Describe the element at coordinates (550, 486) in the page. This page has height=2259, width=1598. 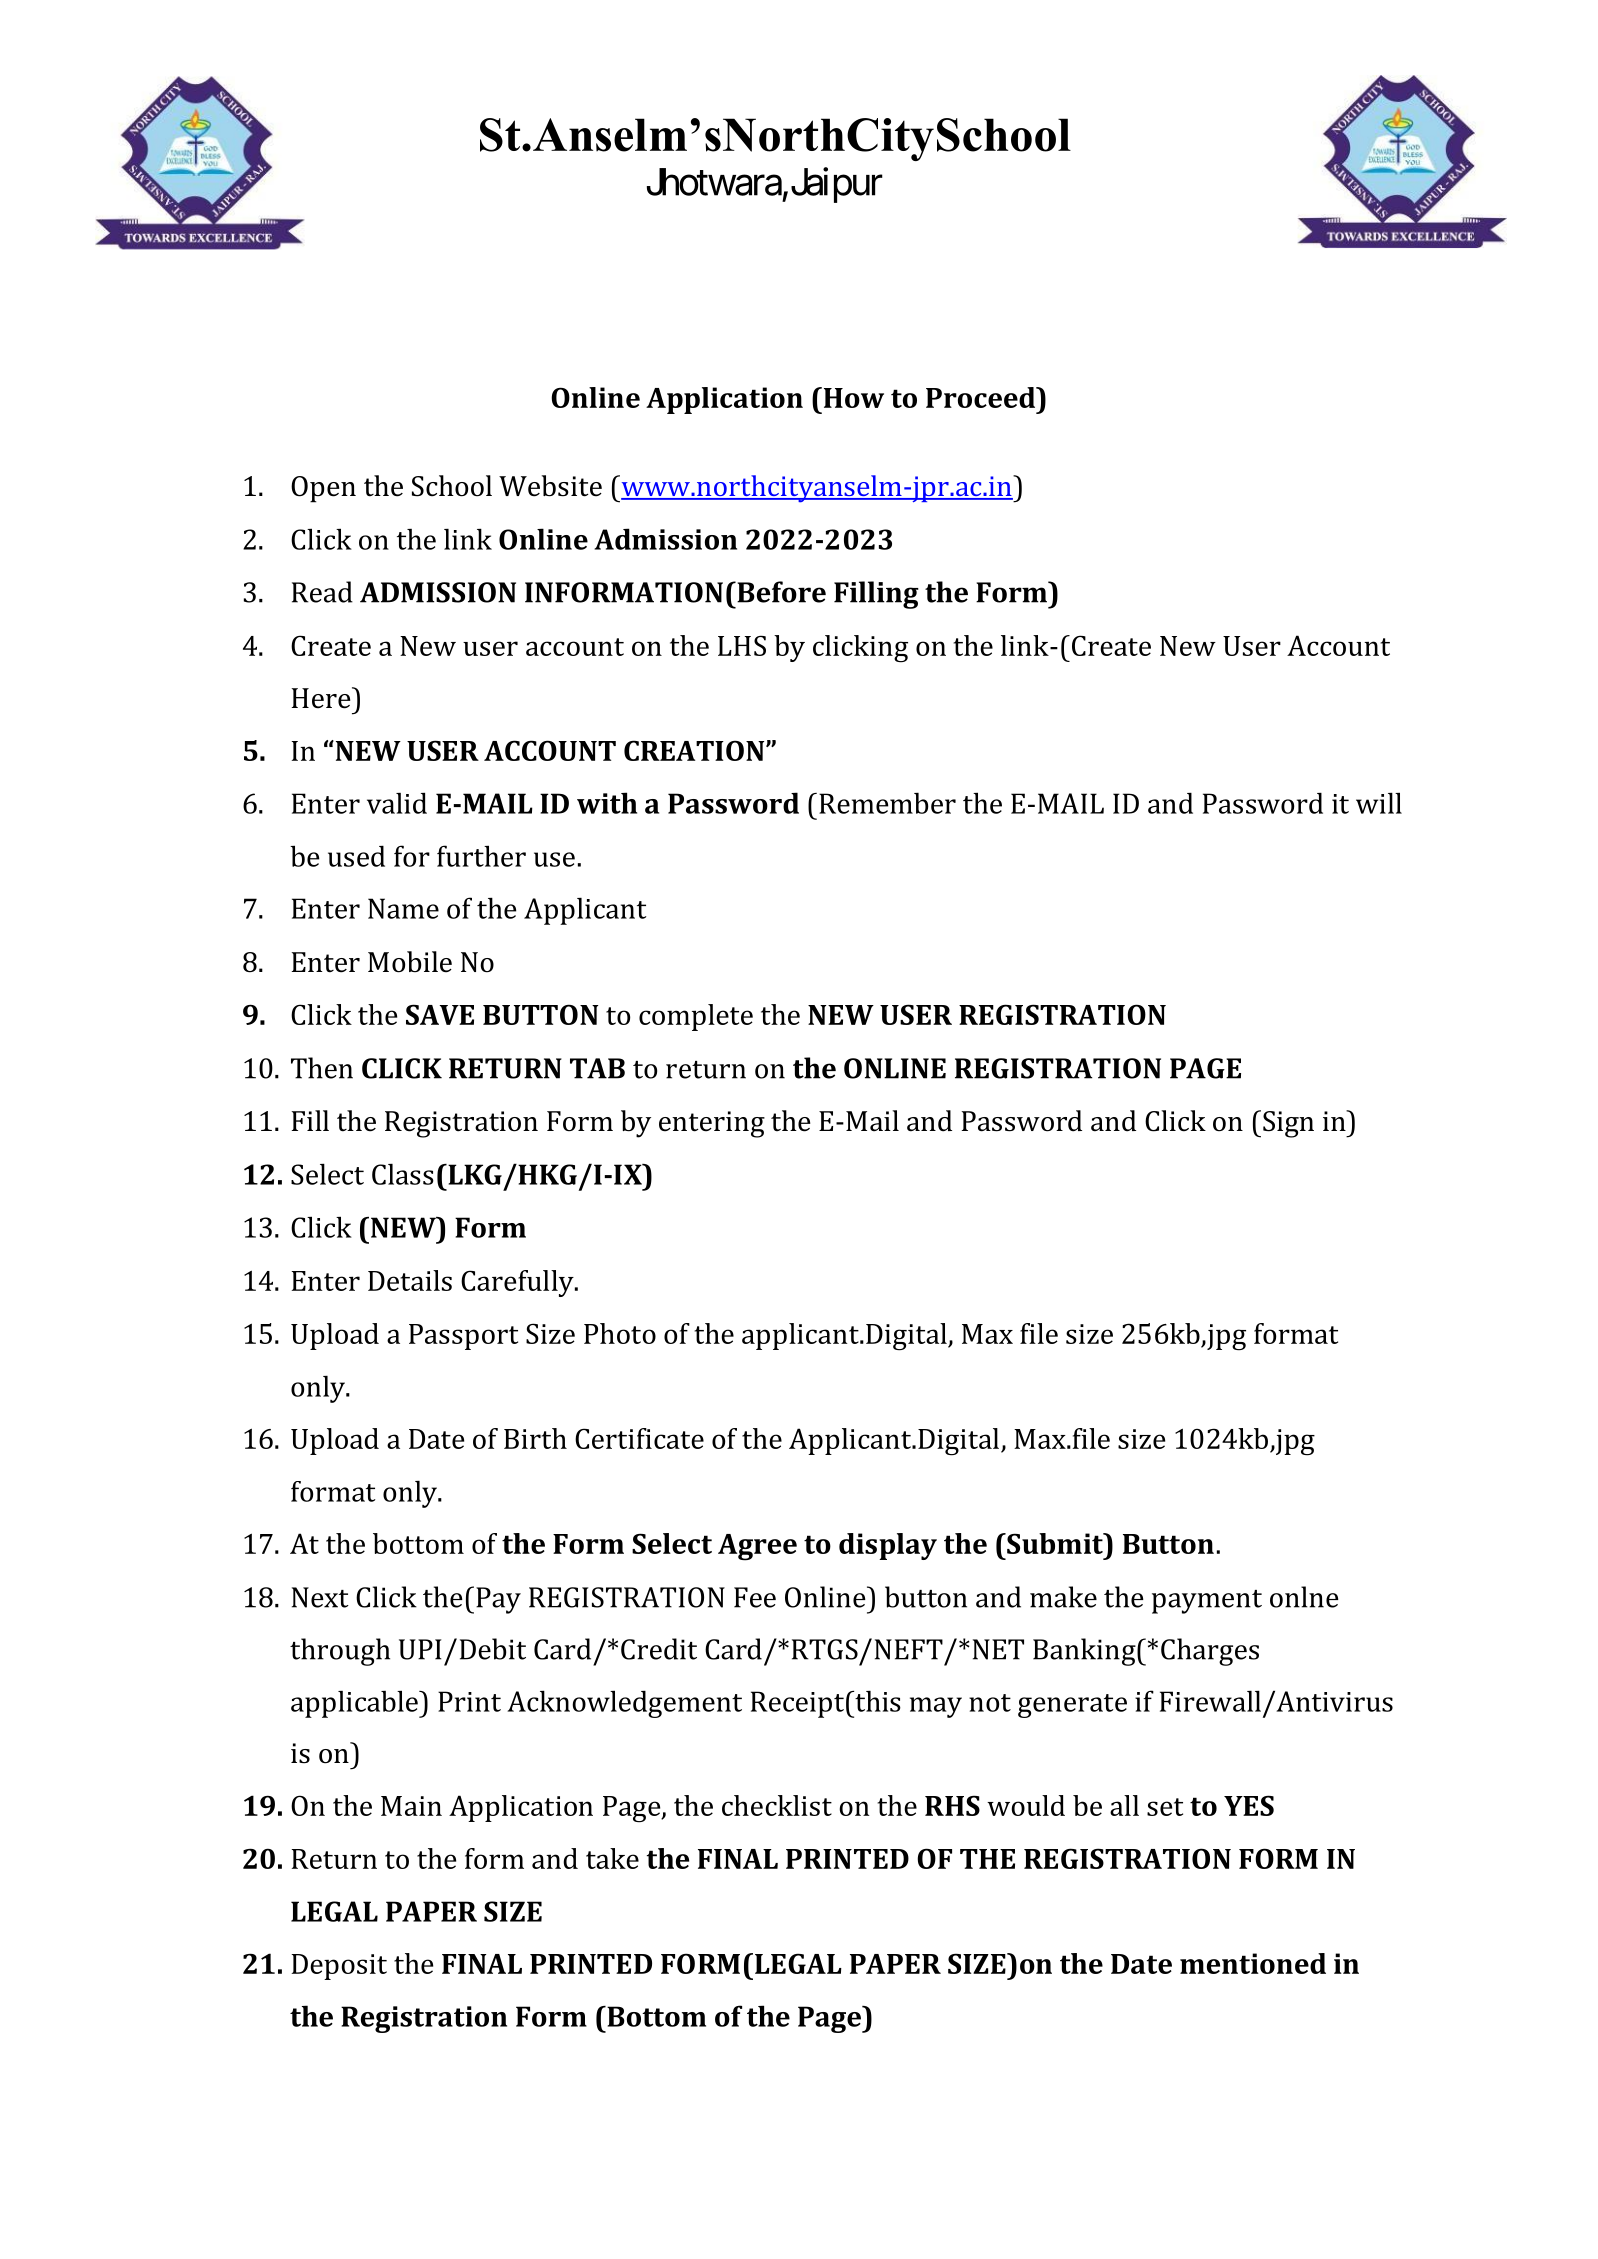
I see `Website` at that location.
